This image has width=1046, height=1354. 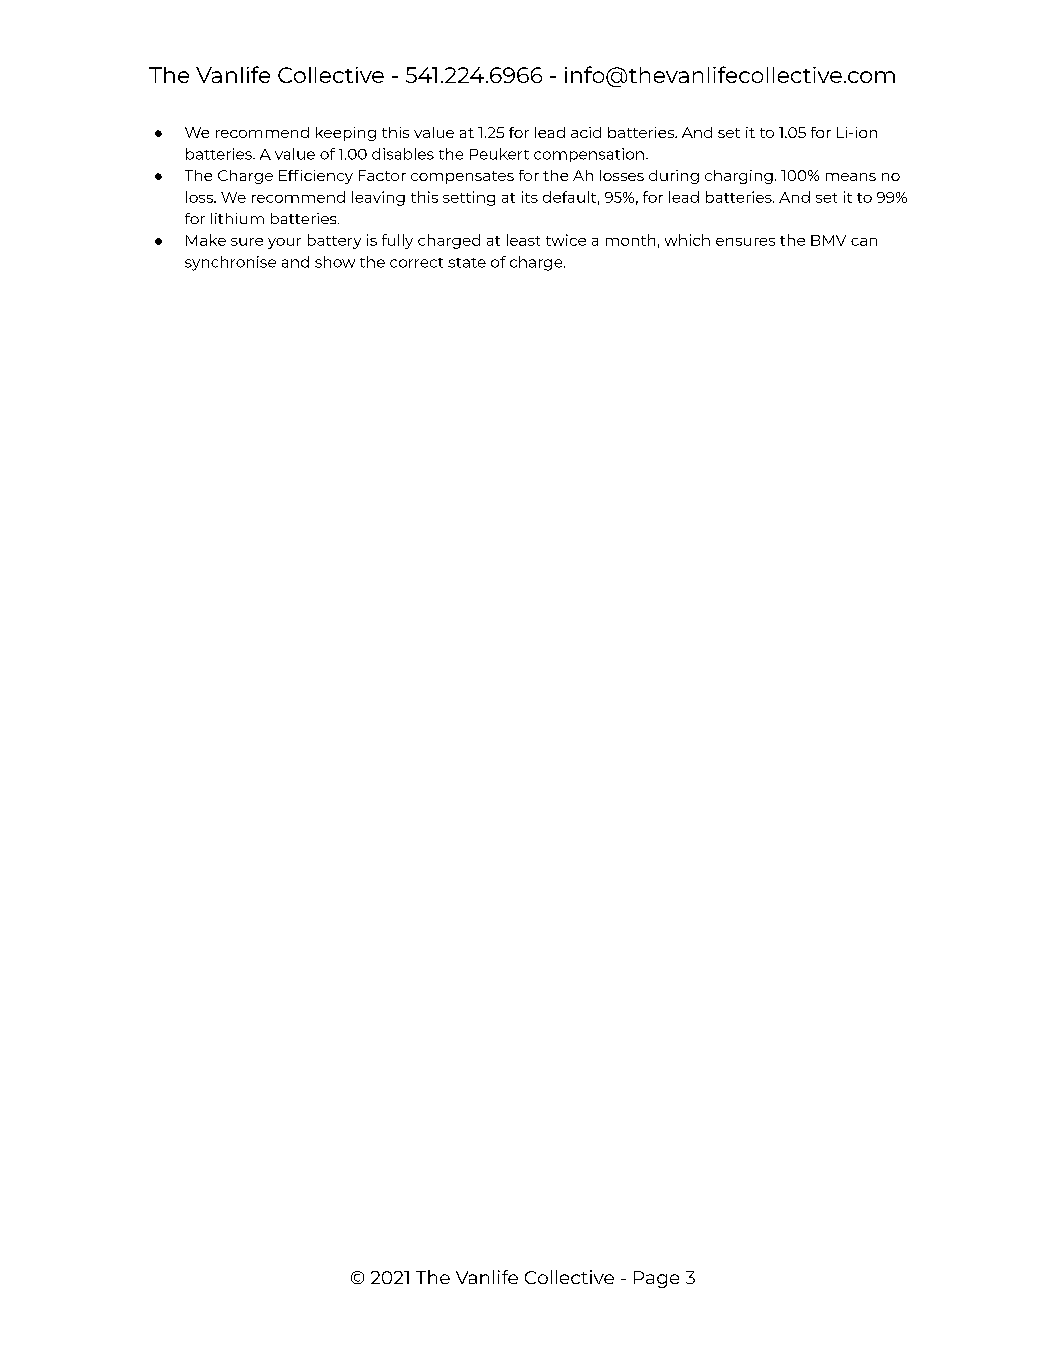 I want to click on correct, so click(x=416, y=263).
